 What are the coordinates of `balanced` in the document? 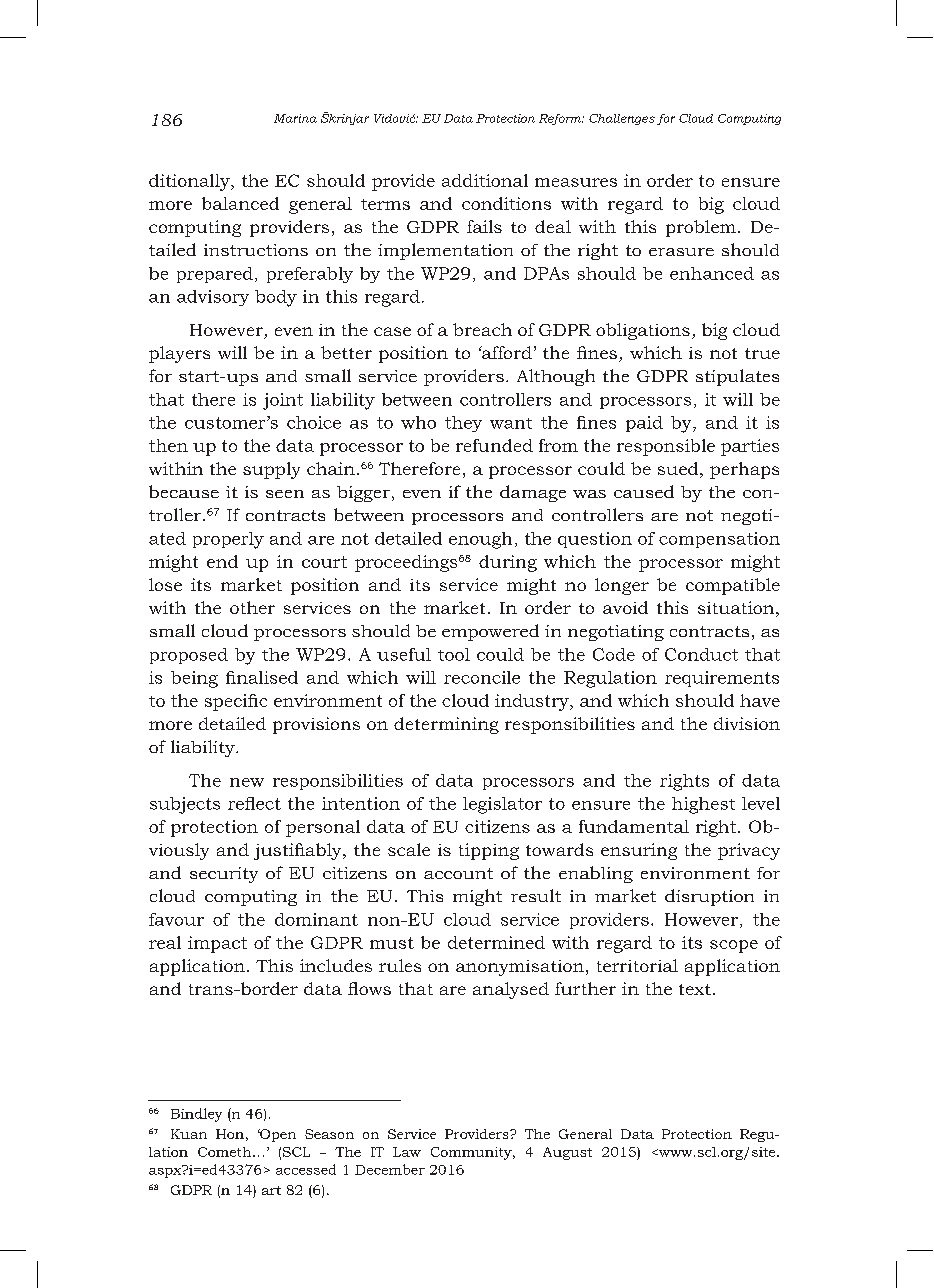 It's located at (240, 203).
